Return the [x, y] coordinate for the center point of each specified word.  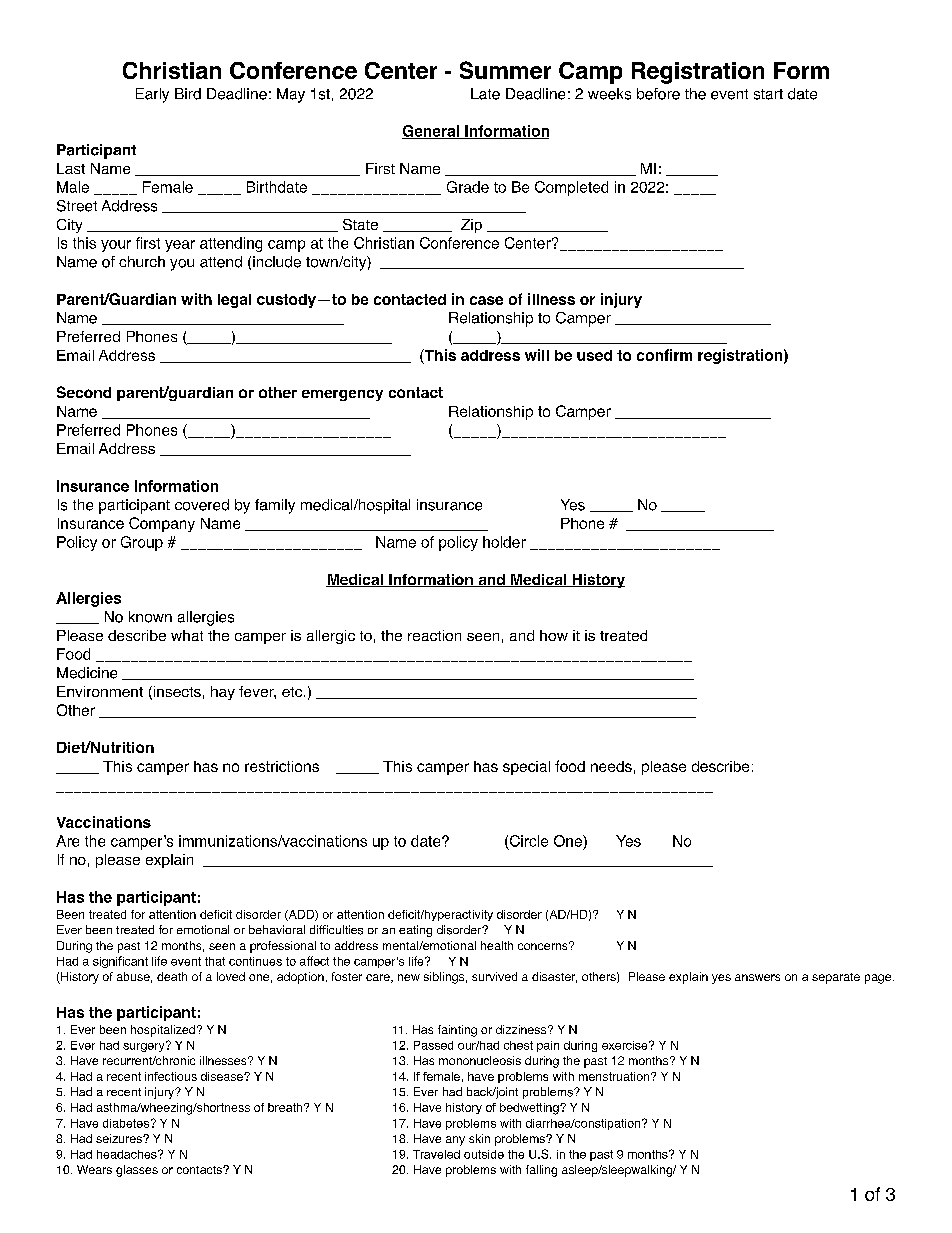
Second [84, 392]
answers [757, 977]
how [554, 635]
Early [152, 95]
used [594, 355]
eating [415, 931]
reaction [434, 635]
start [768, 94]
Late [485, 94]
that [215, 961]
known [150, 617]
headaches [128, 1154]
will [537, 355]
